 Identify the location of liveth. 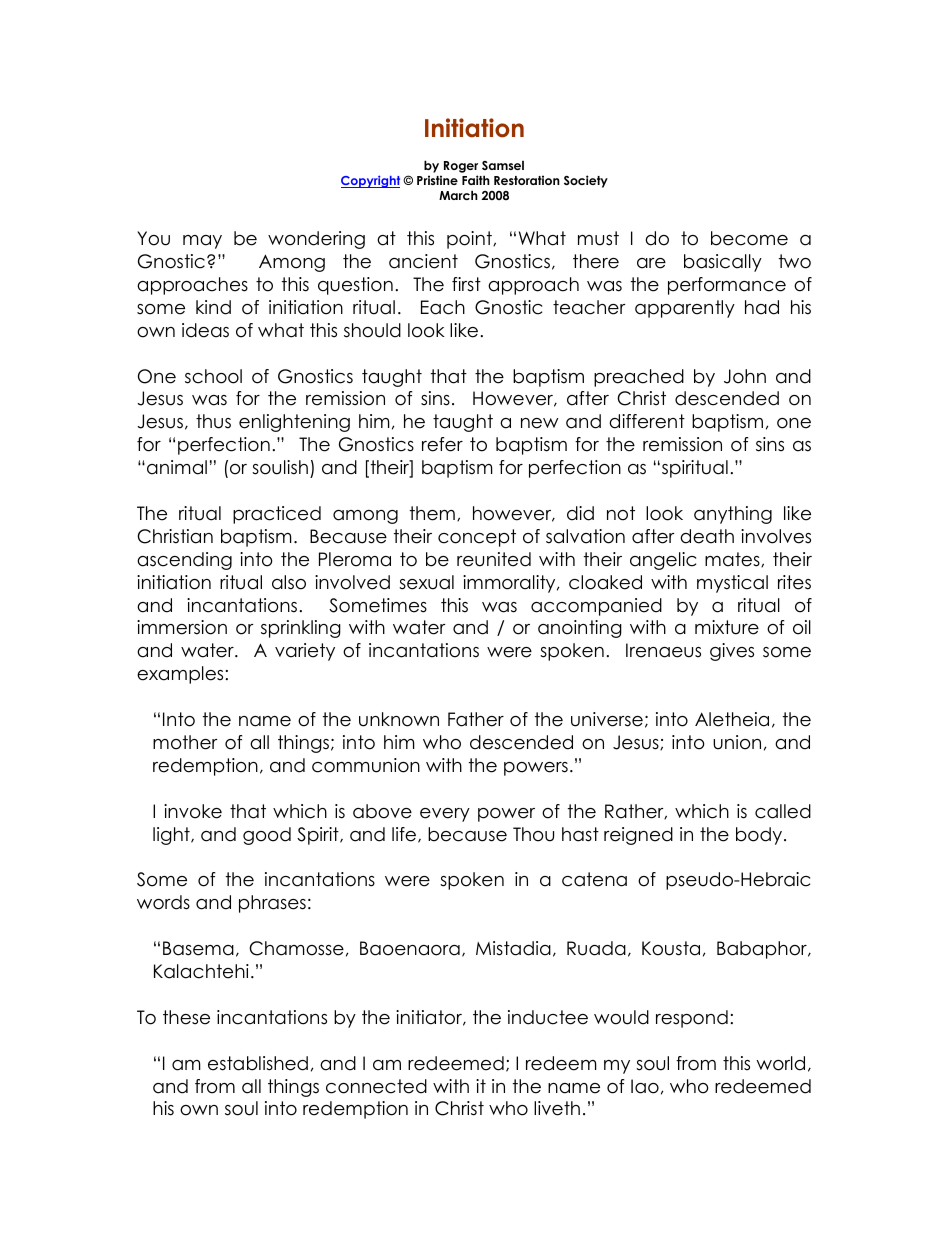
(557, 1108).
